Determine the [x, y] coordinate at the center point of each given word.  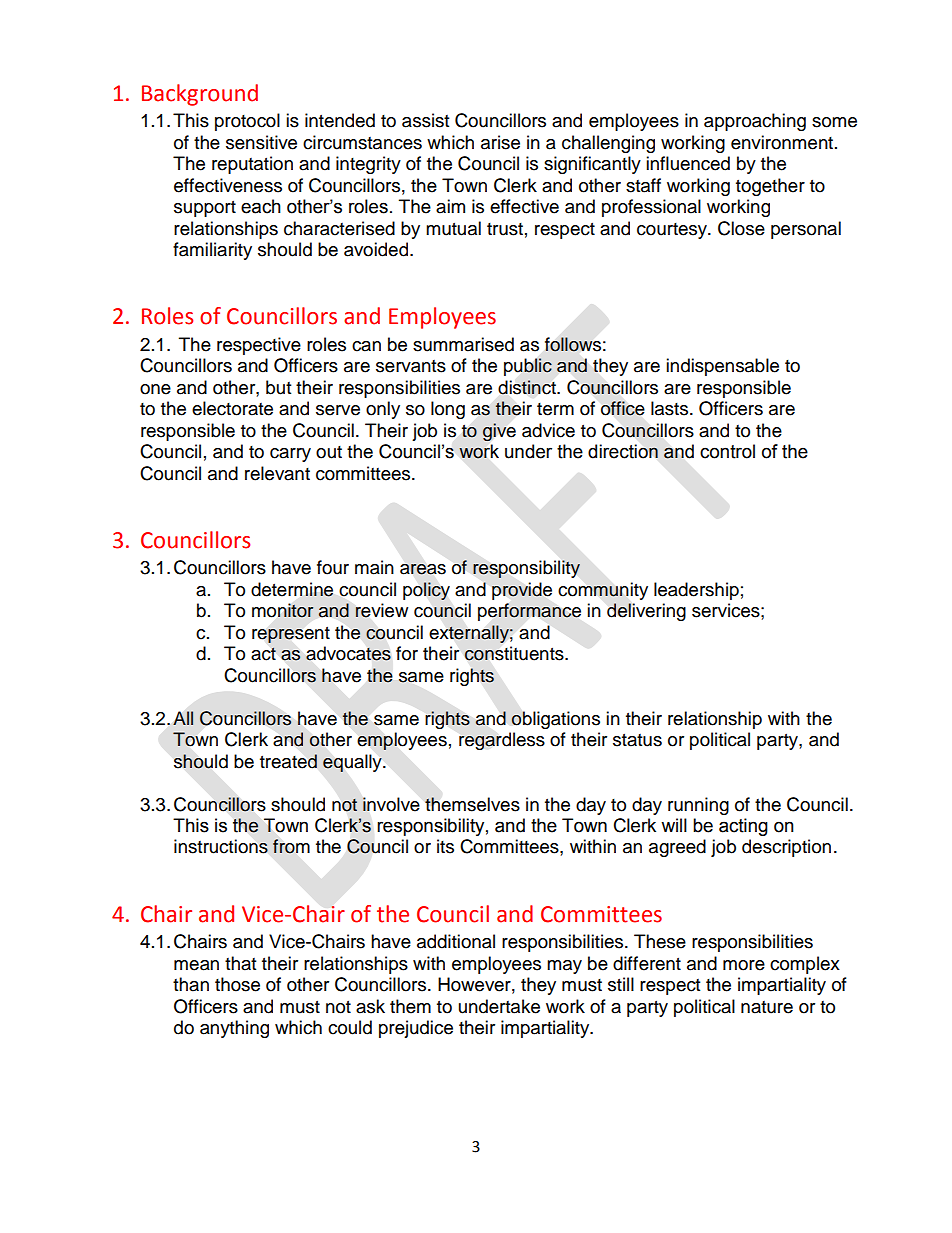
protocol [247, 122]
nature [767, 1007]
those [237, 984]
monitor [283, 610]
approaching [755, 122]
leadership [696, 591]
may [564, 967]
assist [425, 120]
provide [522, 591]
